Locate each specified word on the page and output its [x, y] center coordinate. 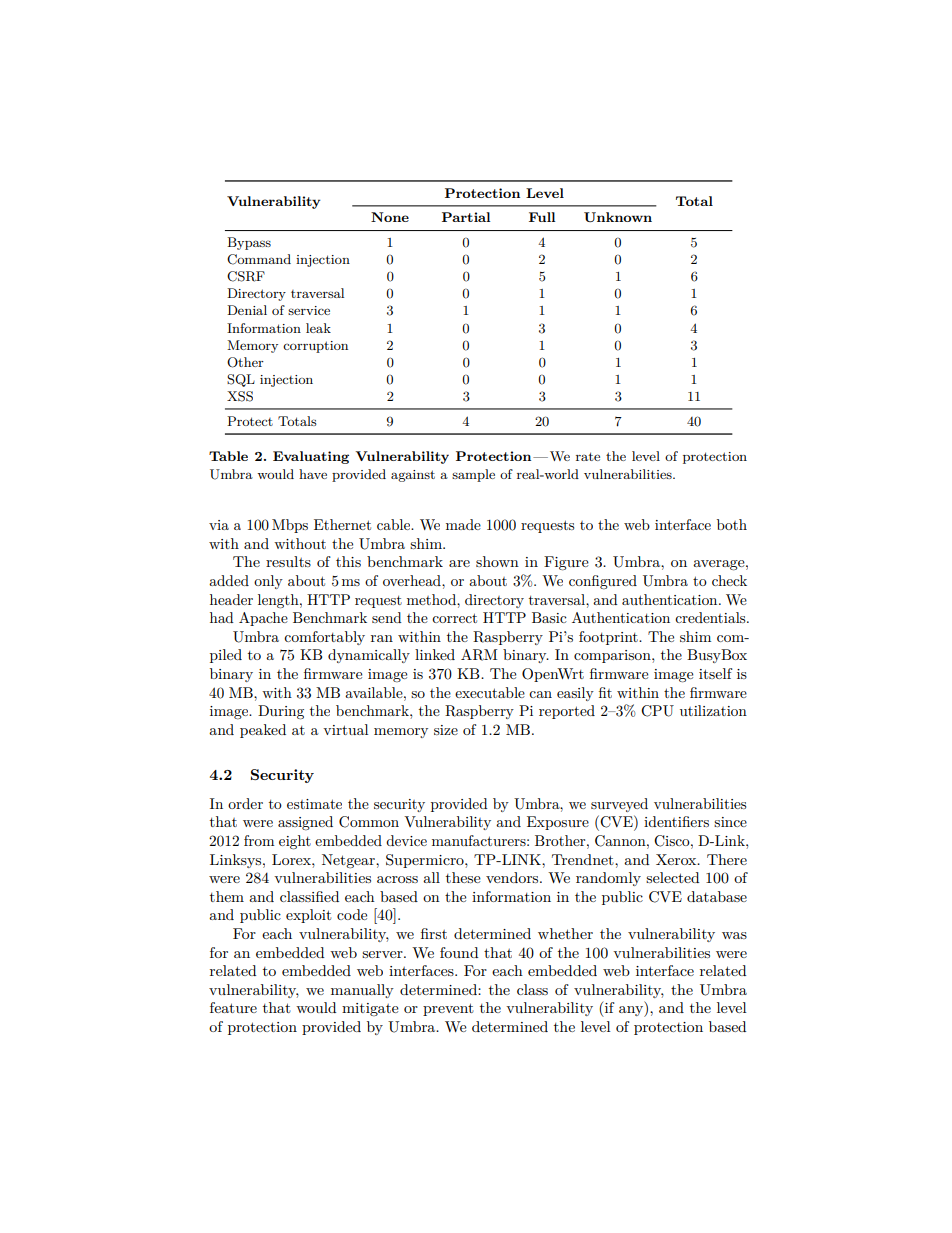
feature [233, 1007]
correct [454, 618]
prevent [448, 1009]
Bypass [249, 243]
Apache [263, 619]
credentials [711, 617]
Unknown [618, 217]
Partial [466, 217]
